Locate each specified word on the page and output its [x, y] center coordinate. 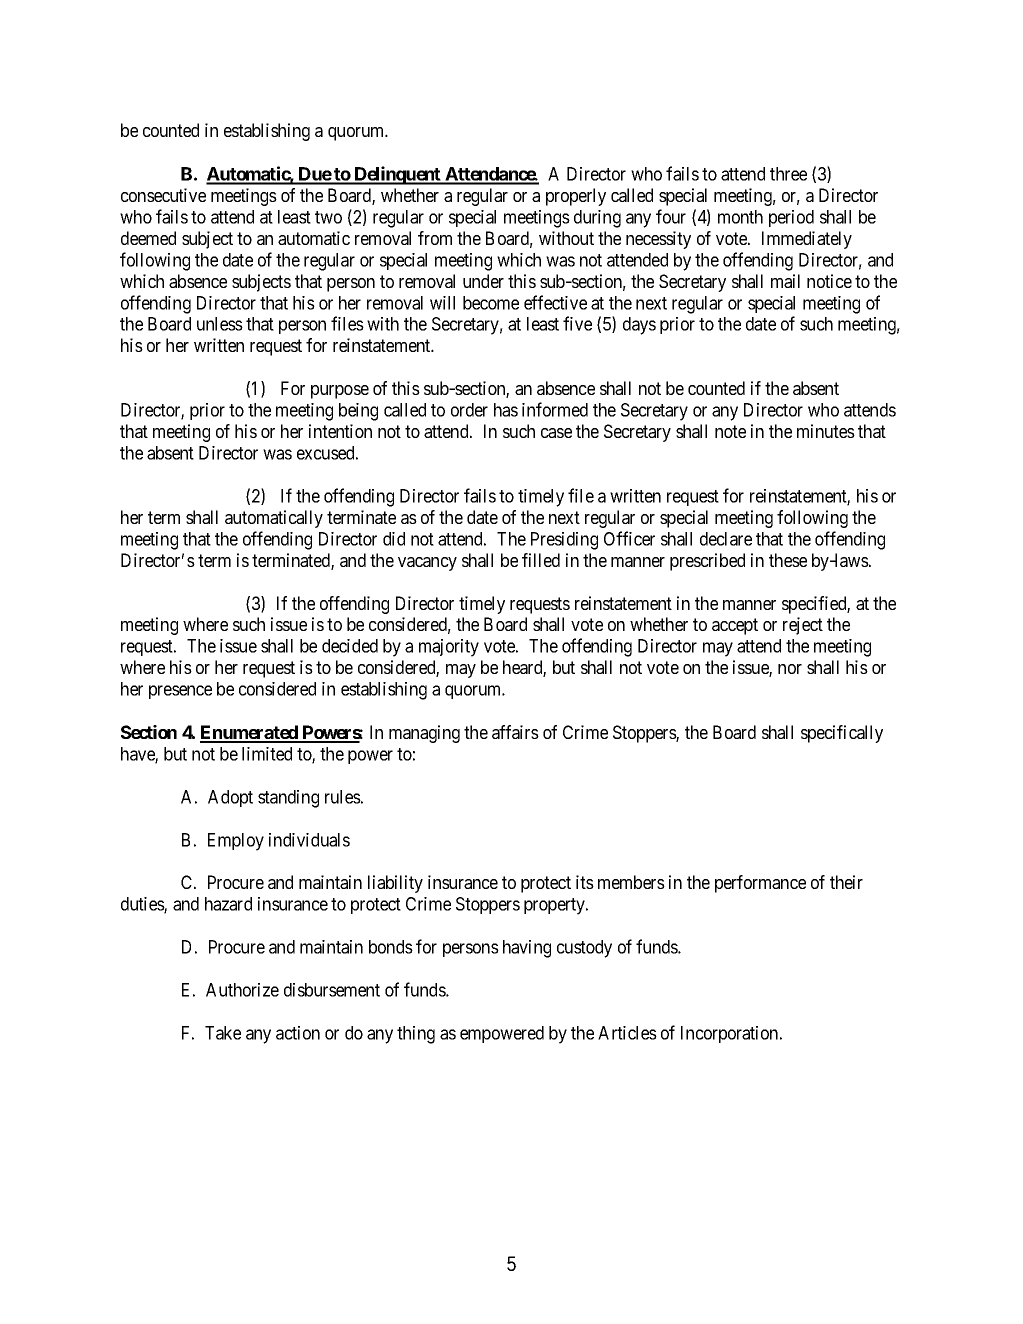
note [730, 431]
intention [340, 431]
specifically [842, 734]
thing [416, 1035]
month [740, 217]
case [556, 433]
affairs [515, 732]
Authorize [242, 990]
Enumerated [250, 733]
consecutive [163, 195]
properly [576, 197]
